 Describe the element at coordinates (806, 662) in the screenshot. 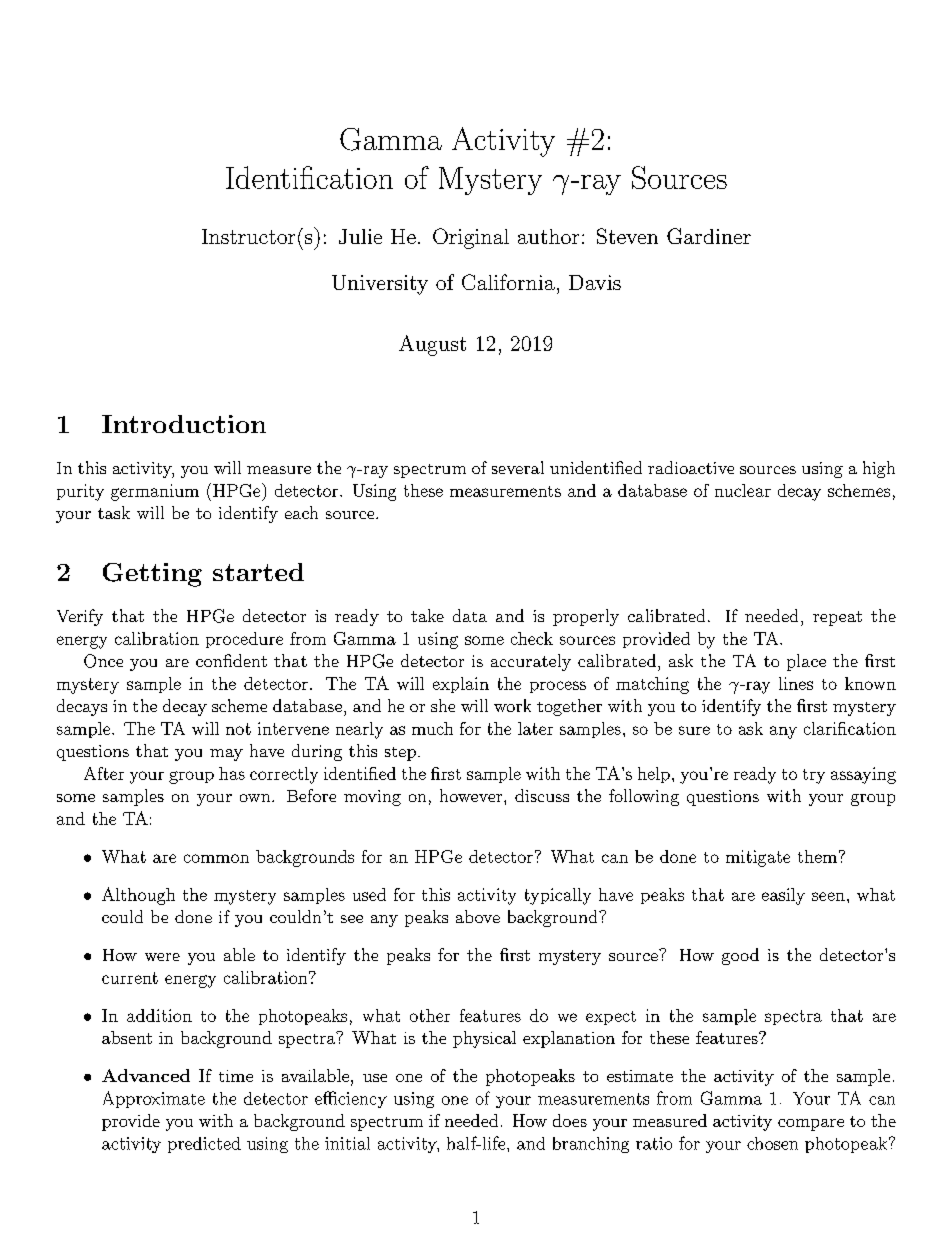

I see `place` at that location.
